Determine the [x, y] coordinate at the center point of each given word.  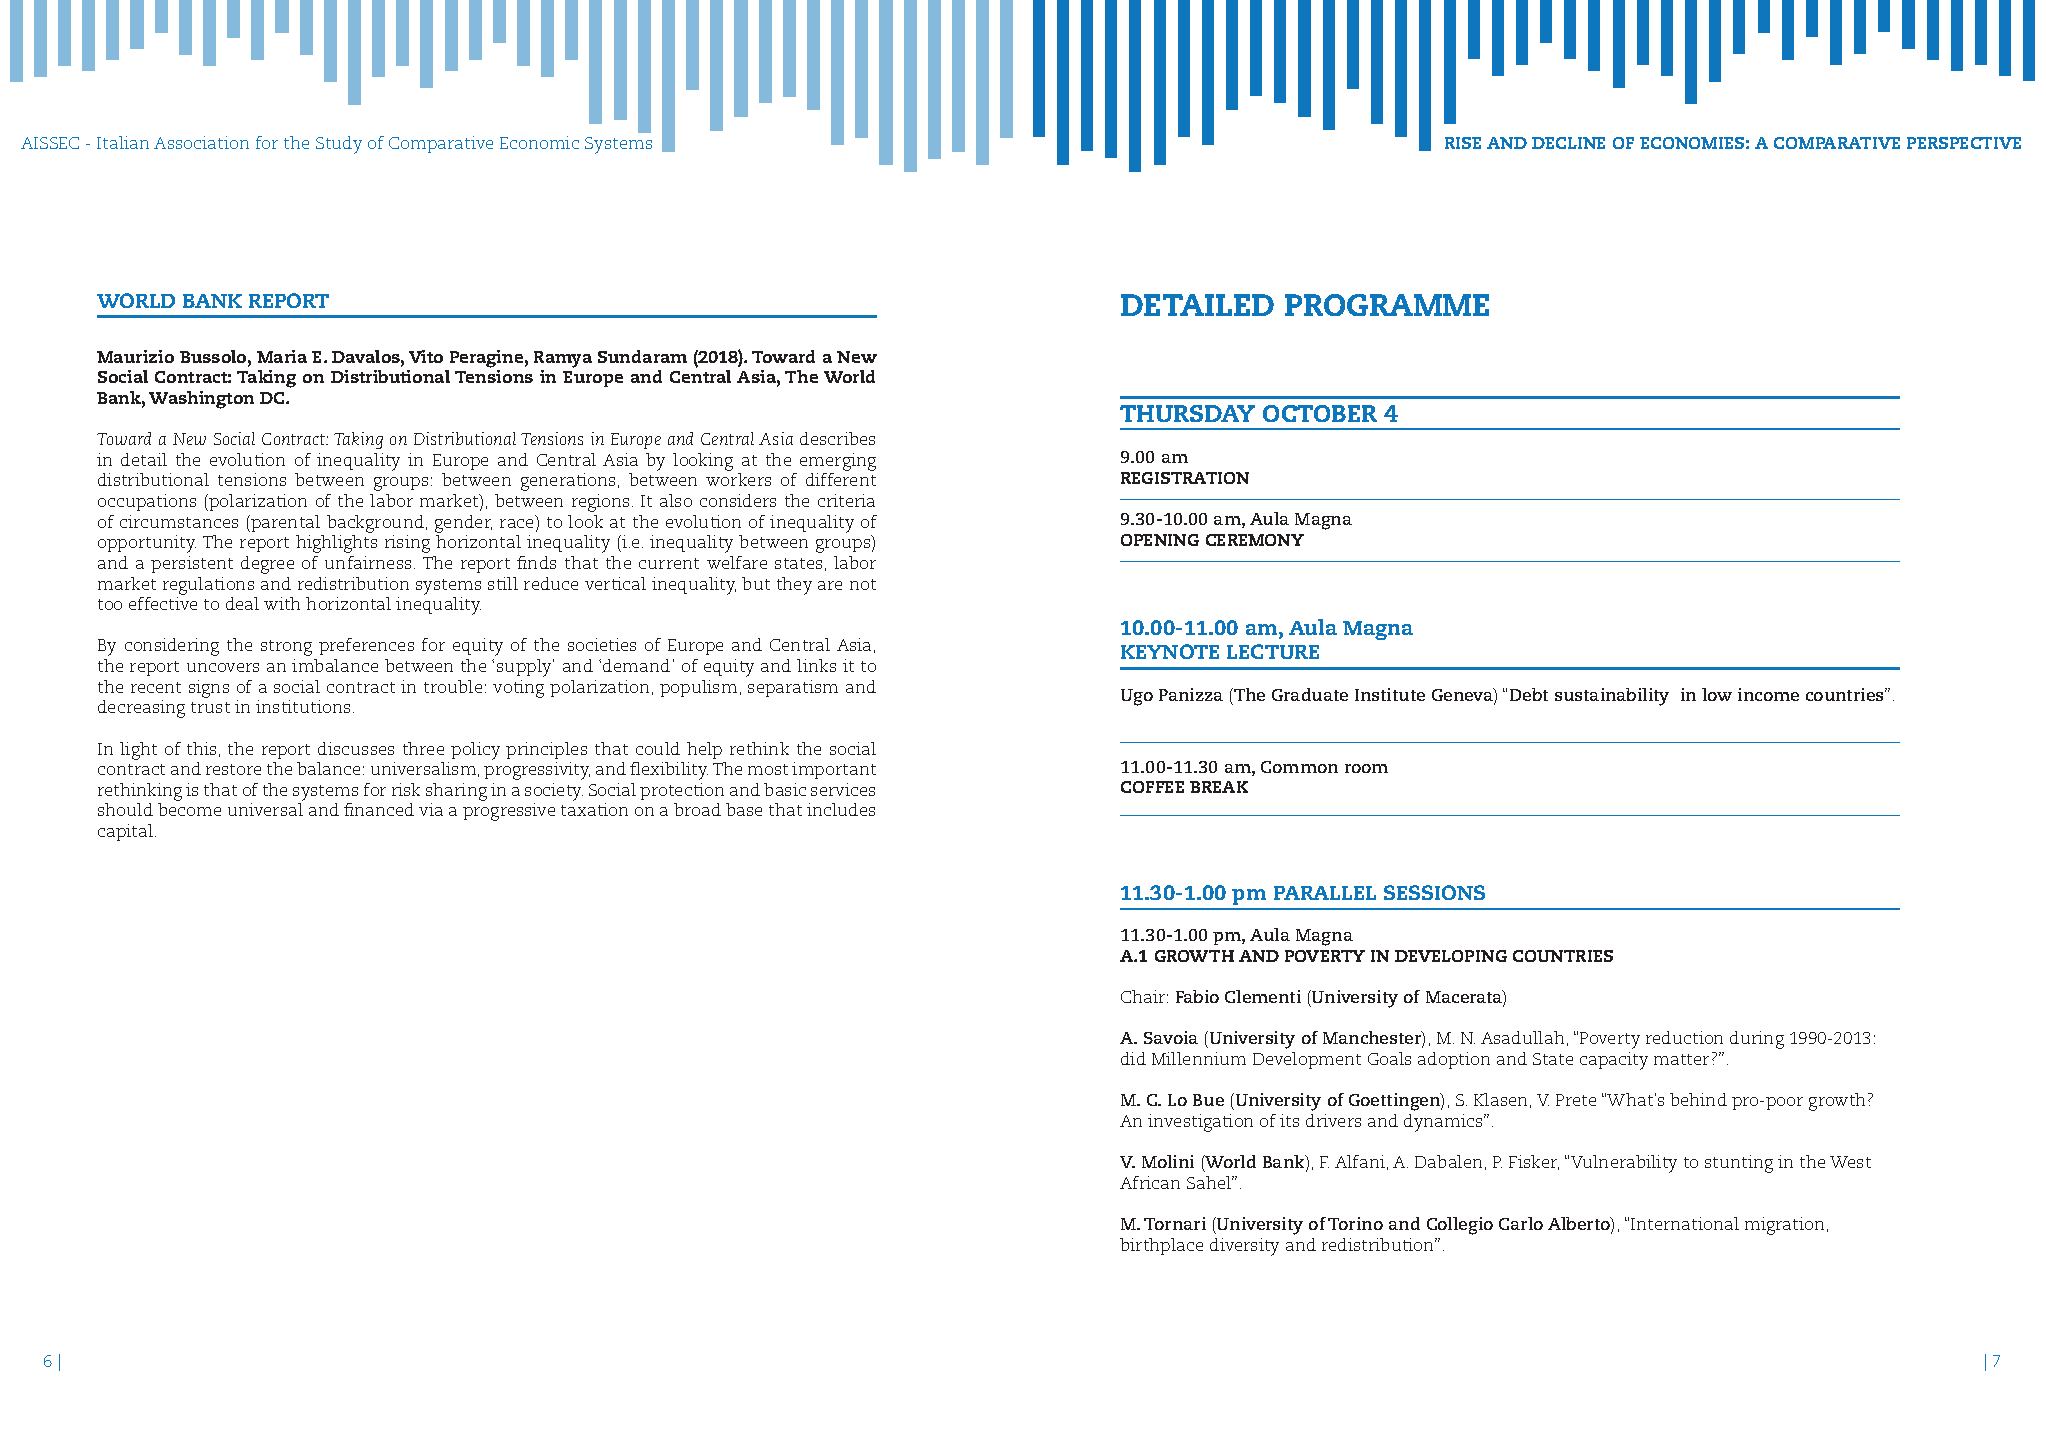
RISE [1463, 143]
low [1717, 694]
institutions [303, 706]
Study [339, 145]
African [1150, 1182]
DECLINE [1568, 143]
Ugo [1137, 697]
